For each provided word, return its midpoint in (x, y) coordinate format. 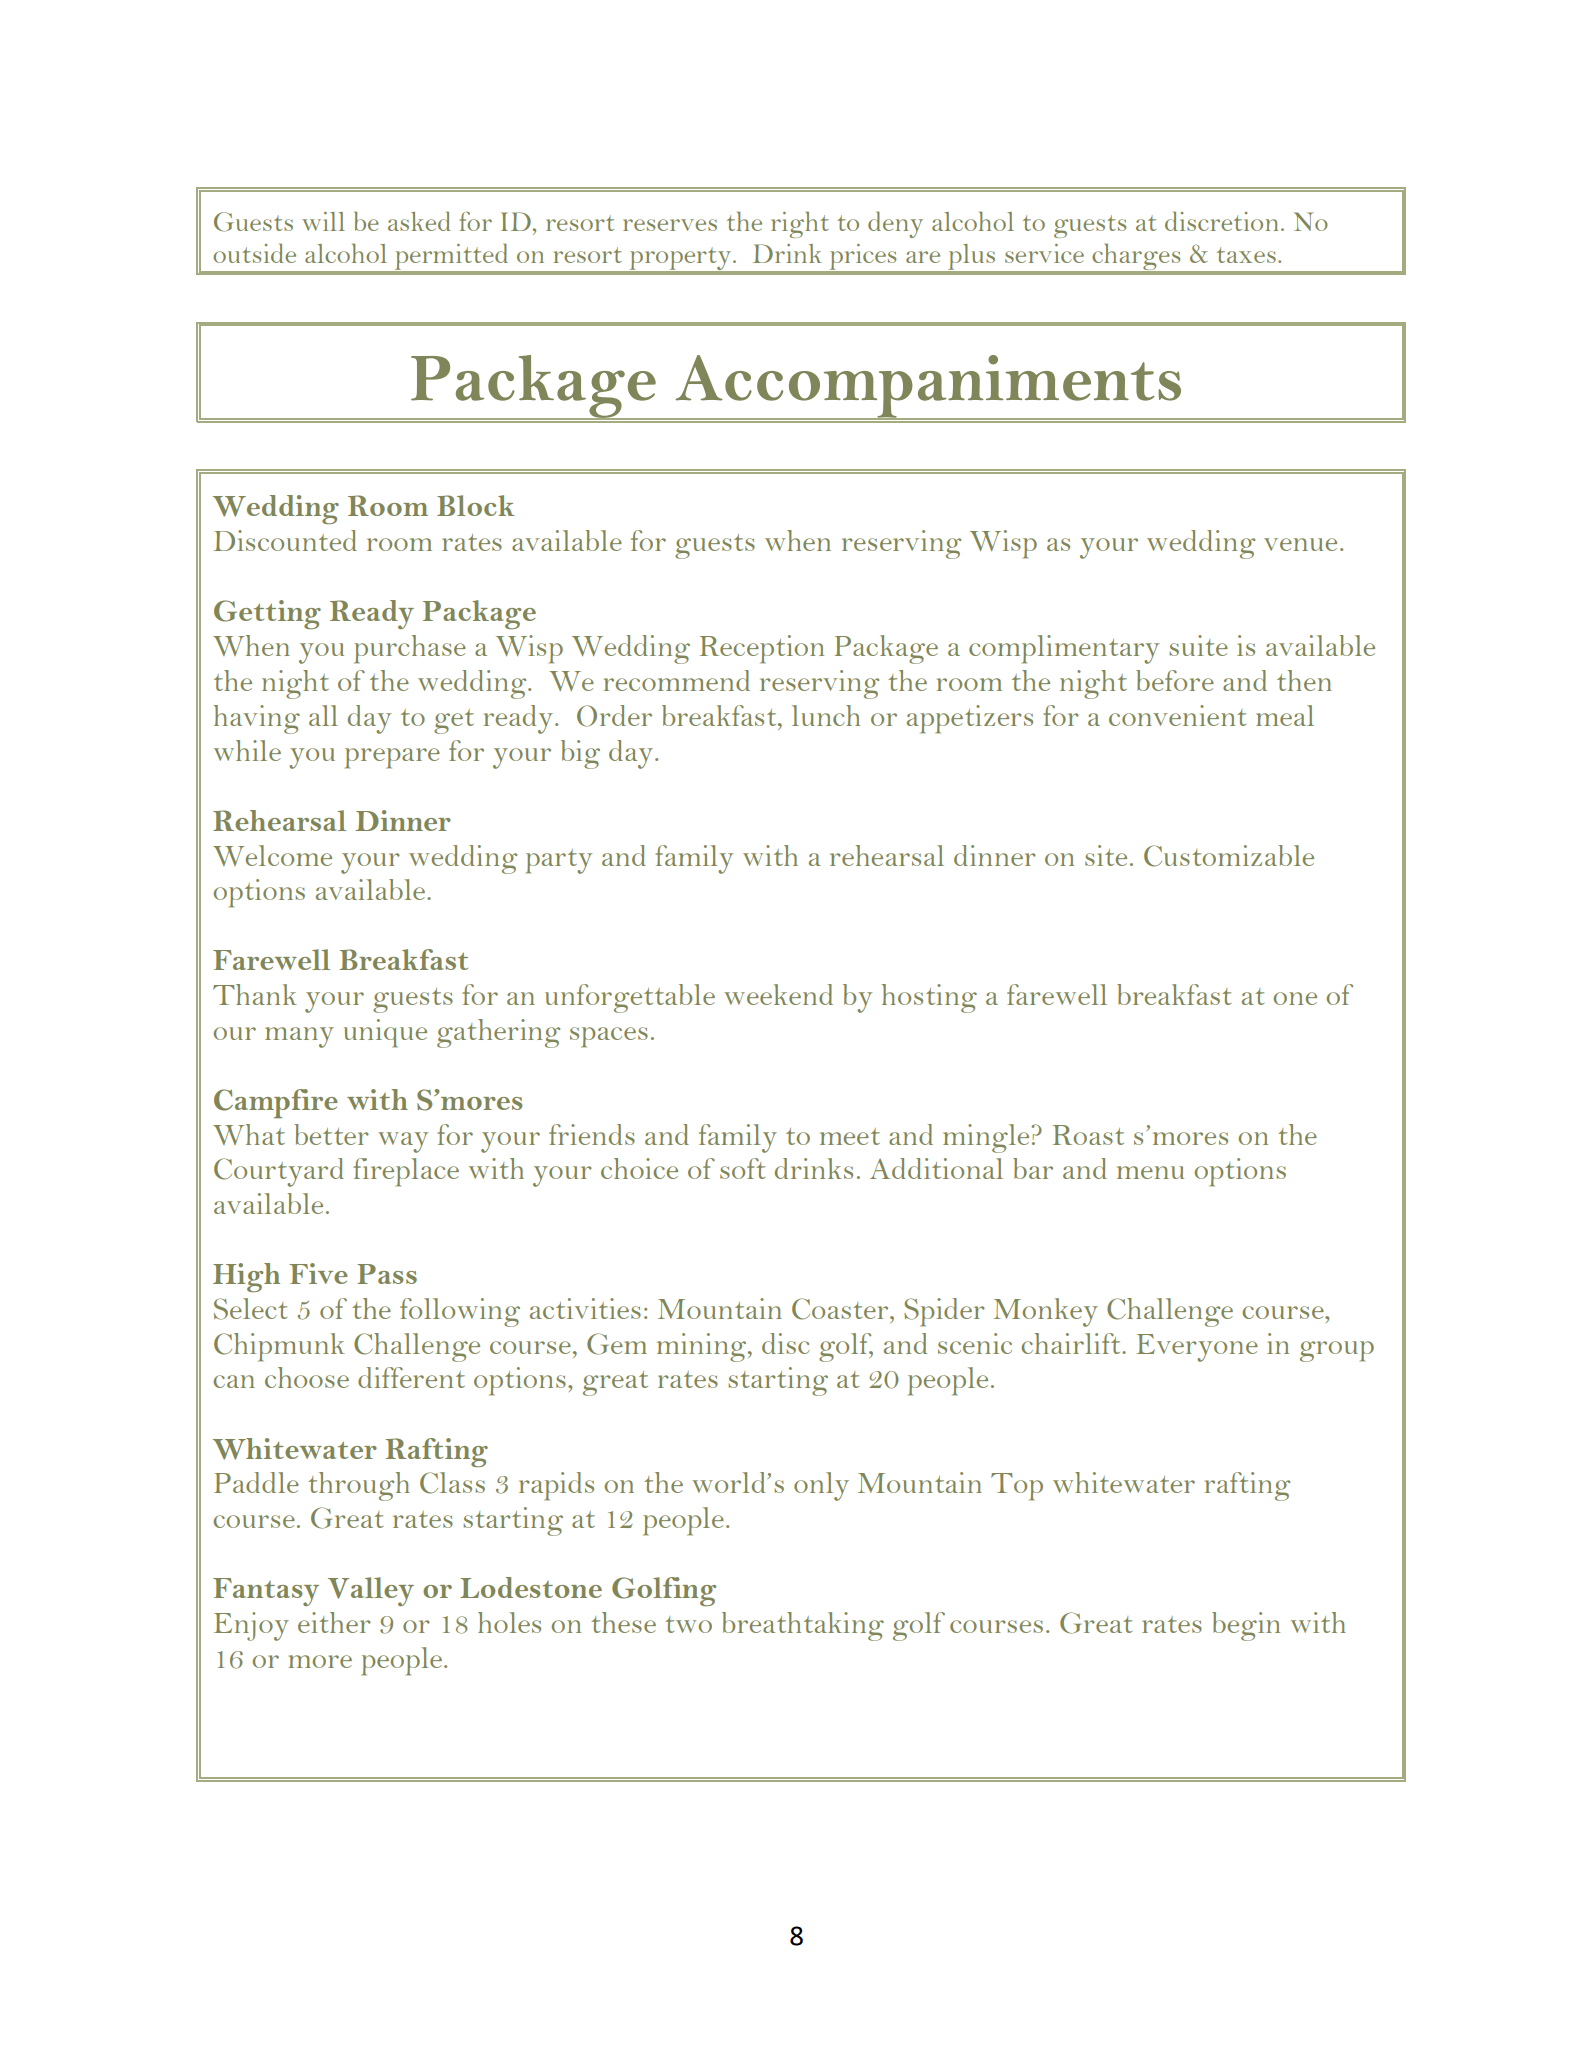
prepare (392, 758)
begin (1246, 1626)
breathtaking (803, 1626)
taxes (1246, 255)
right (800, 224)
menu (1150, 1172)
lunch (826, 715)
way (403, 1142)
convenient (1177, 715)
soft (742, 1168)
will (323, 221)
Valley (371, 1591)
